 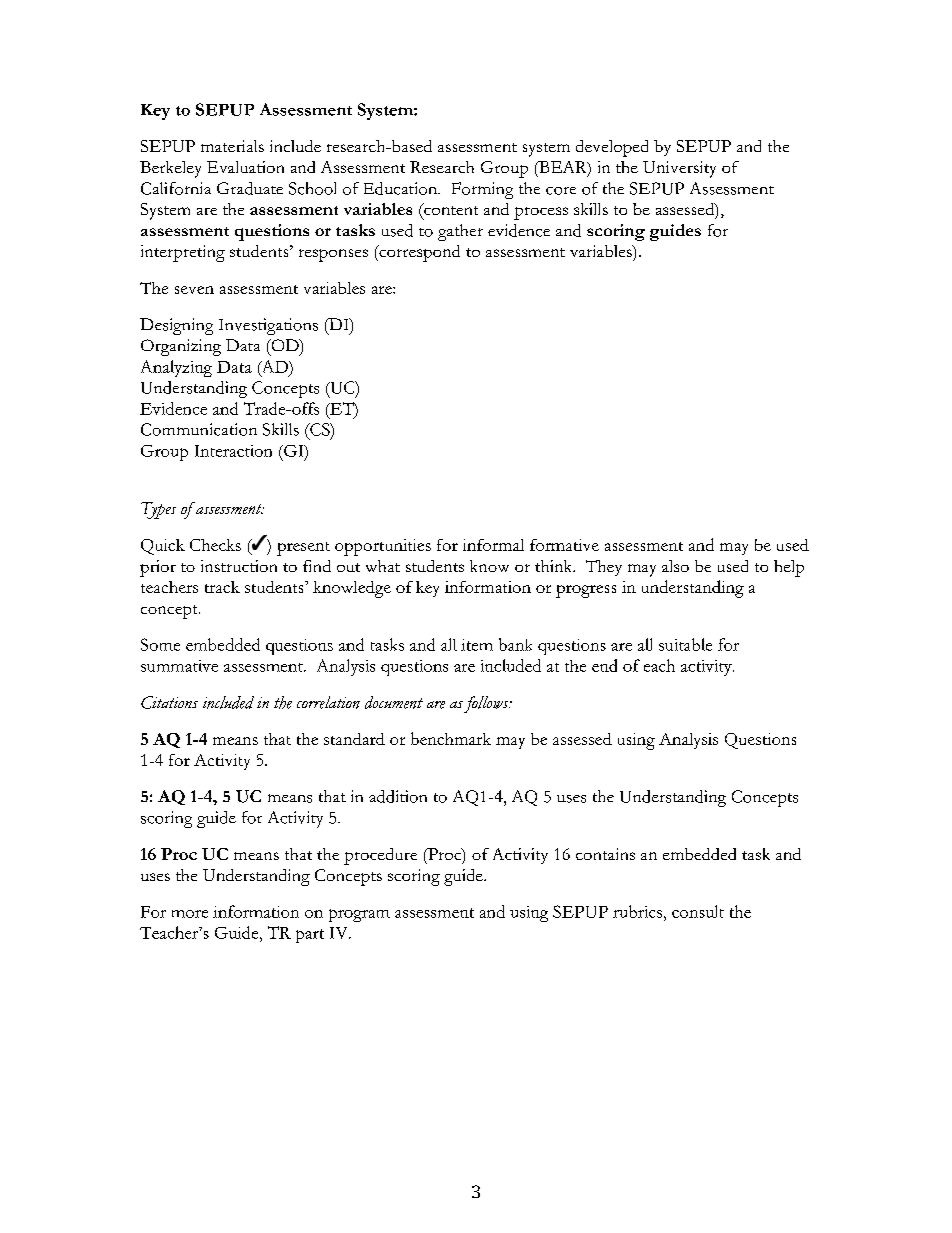 What do you see at coordinates (190, 914) in the document?
I see `more` at bounding box center [190, 914].
